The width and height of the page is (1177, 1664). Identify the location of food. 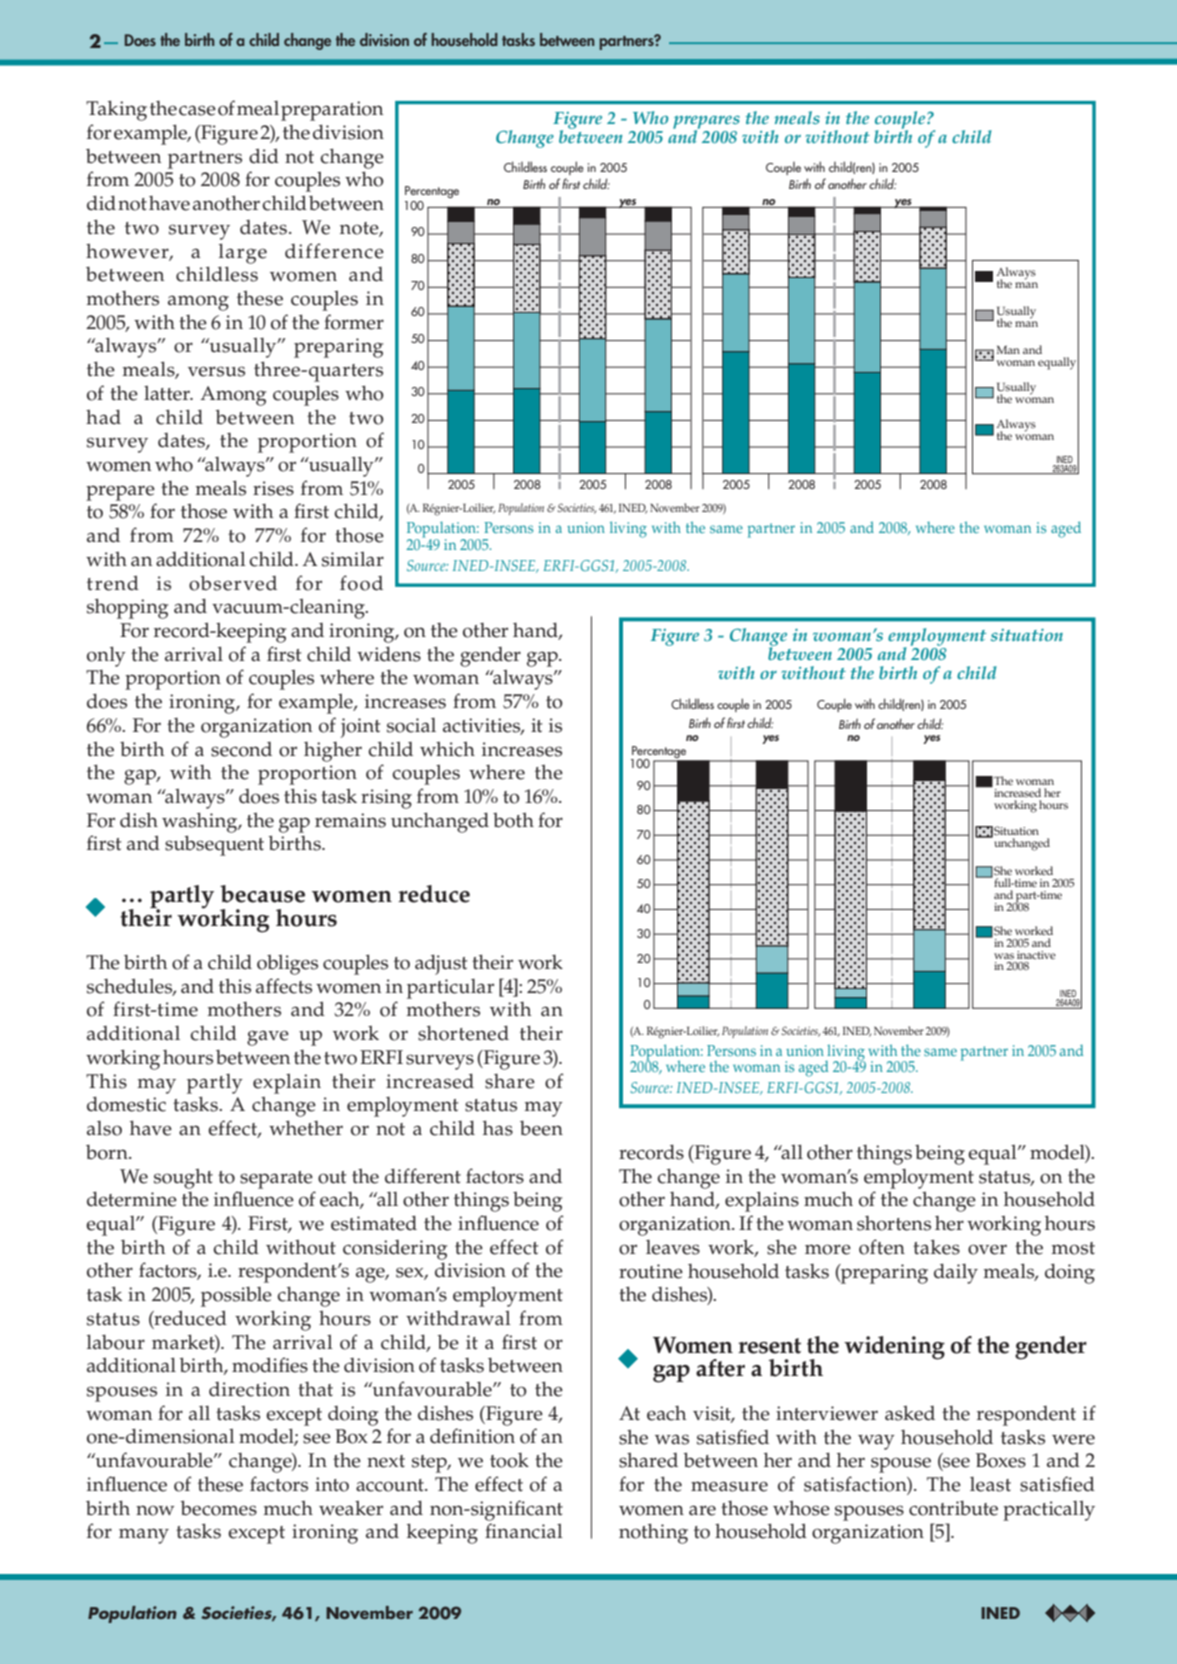
(361, 583).
